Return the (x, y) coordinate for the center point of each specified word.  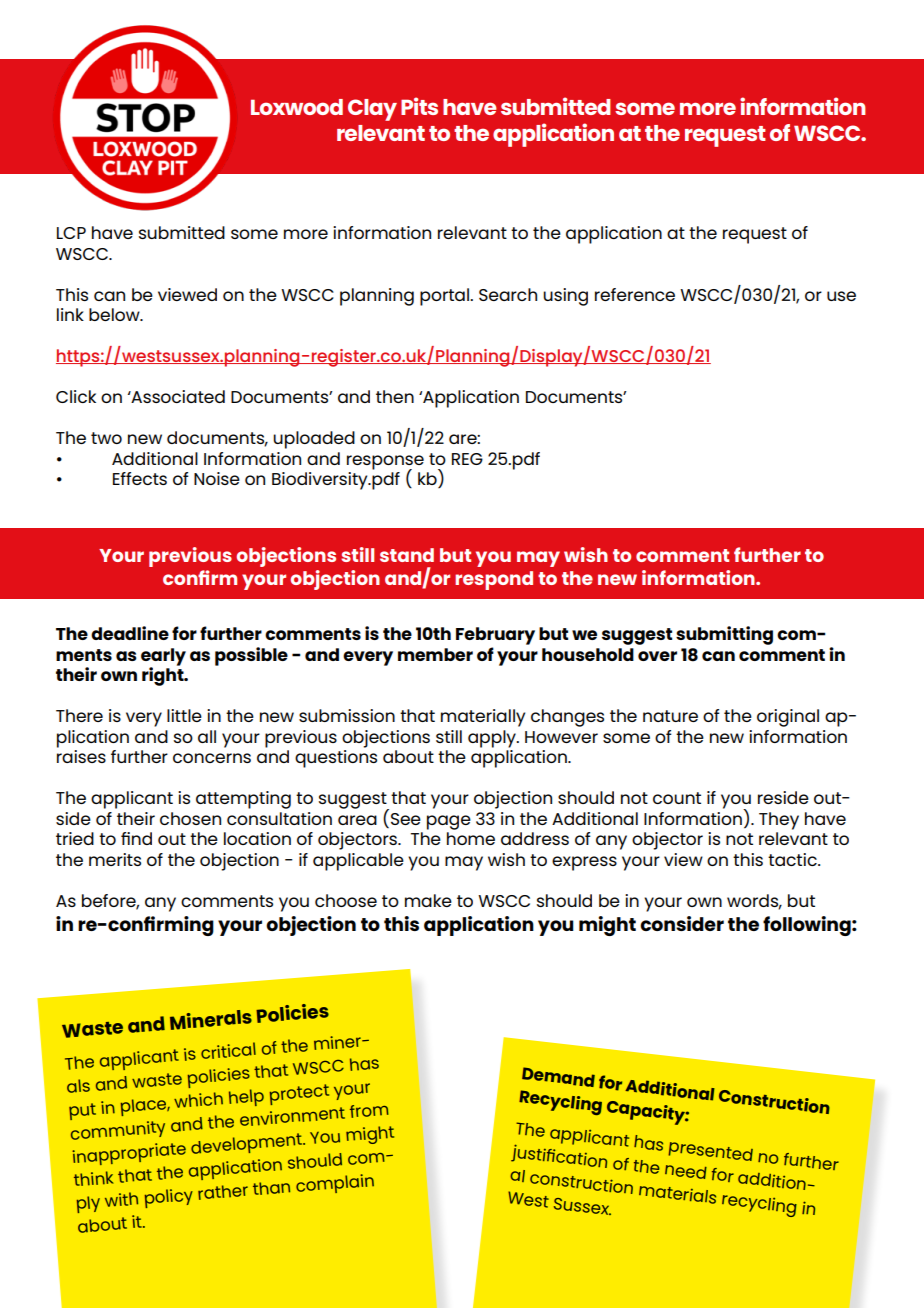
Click (76, 396)
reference (635, 294)
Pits (419, 106)
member (435, 654)
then (395, 396)
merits (115, 859)
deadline (130, 633)
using (565, 297)
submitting (724, 635)
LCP (71, 233)
